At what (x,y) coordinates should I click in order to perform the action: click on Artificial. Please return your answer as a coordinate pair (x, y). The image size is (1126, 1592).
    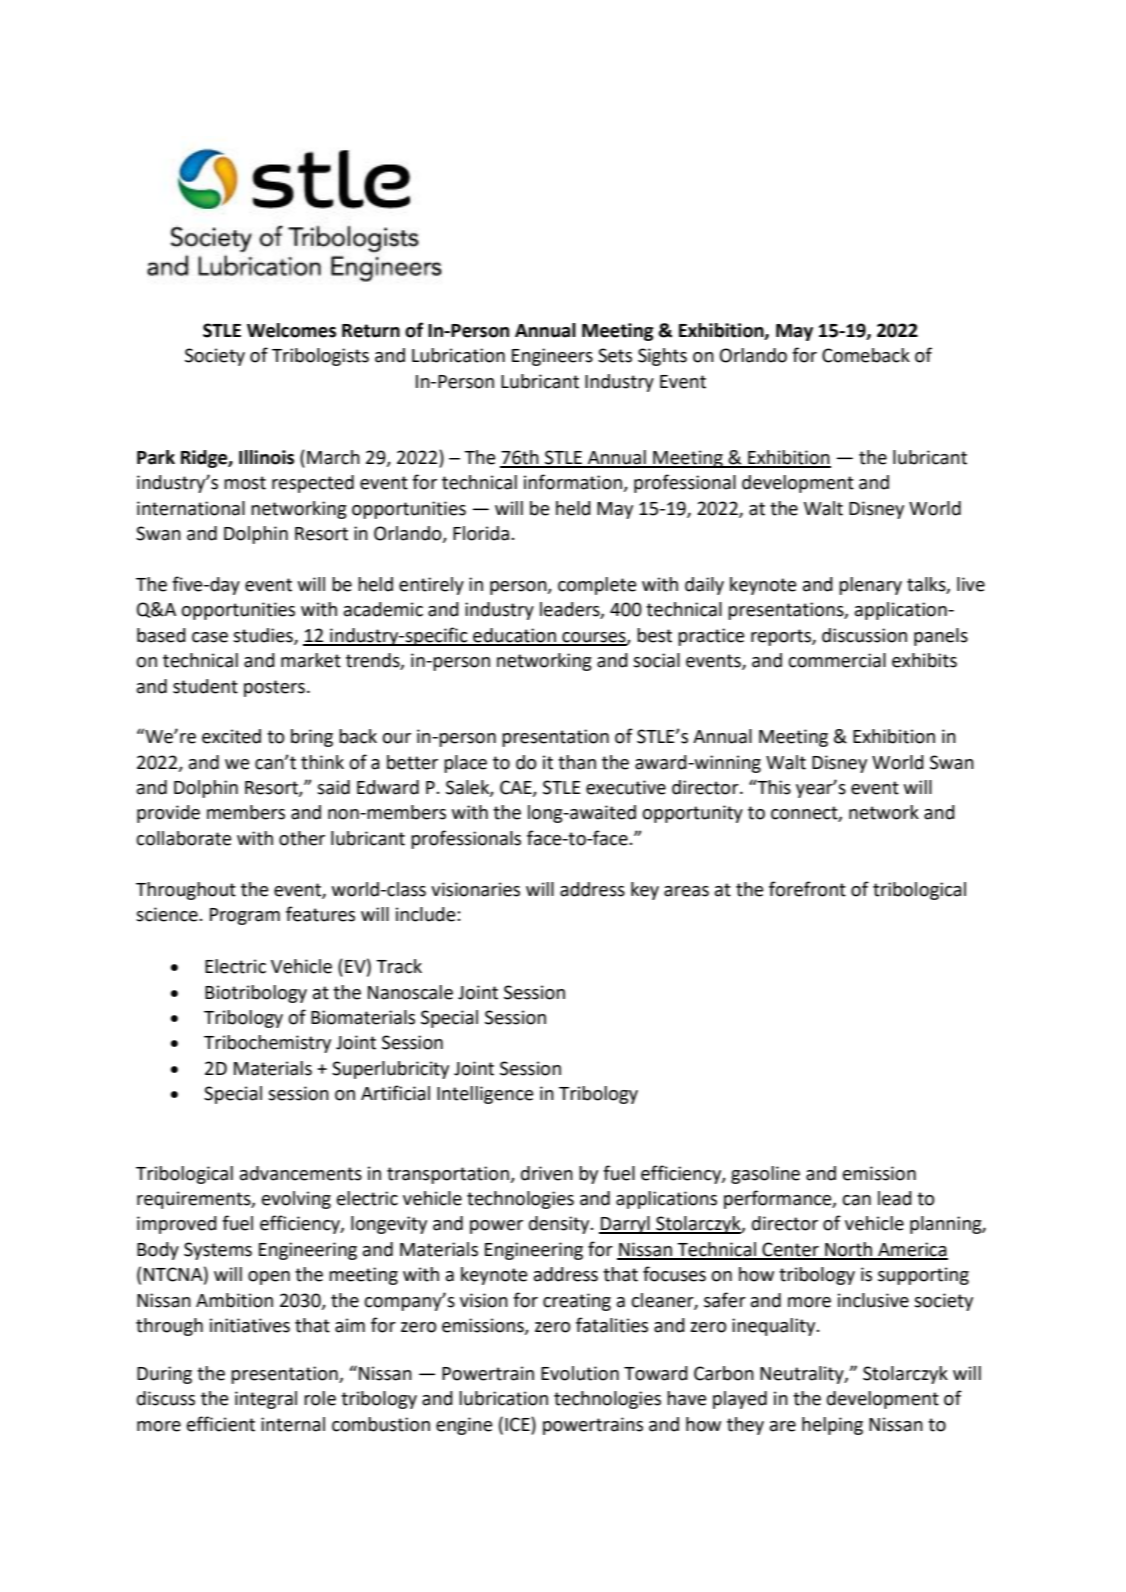
    Looking at the image, I should click on (395, 1093).
